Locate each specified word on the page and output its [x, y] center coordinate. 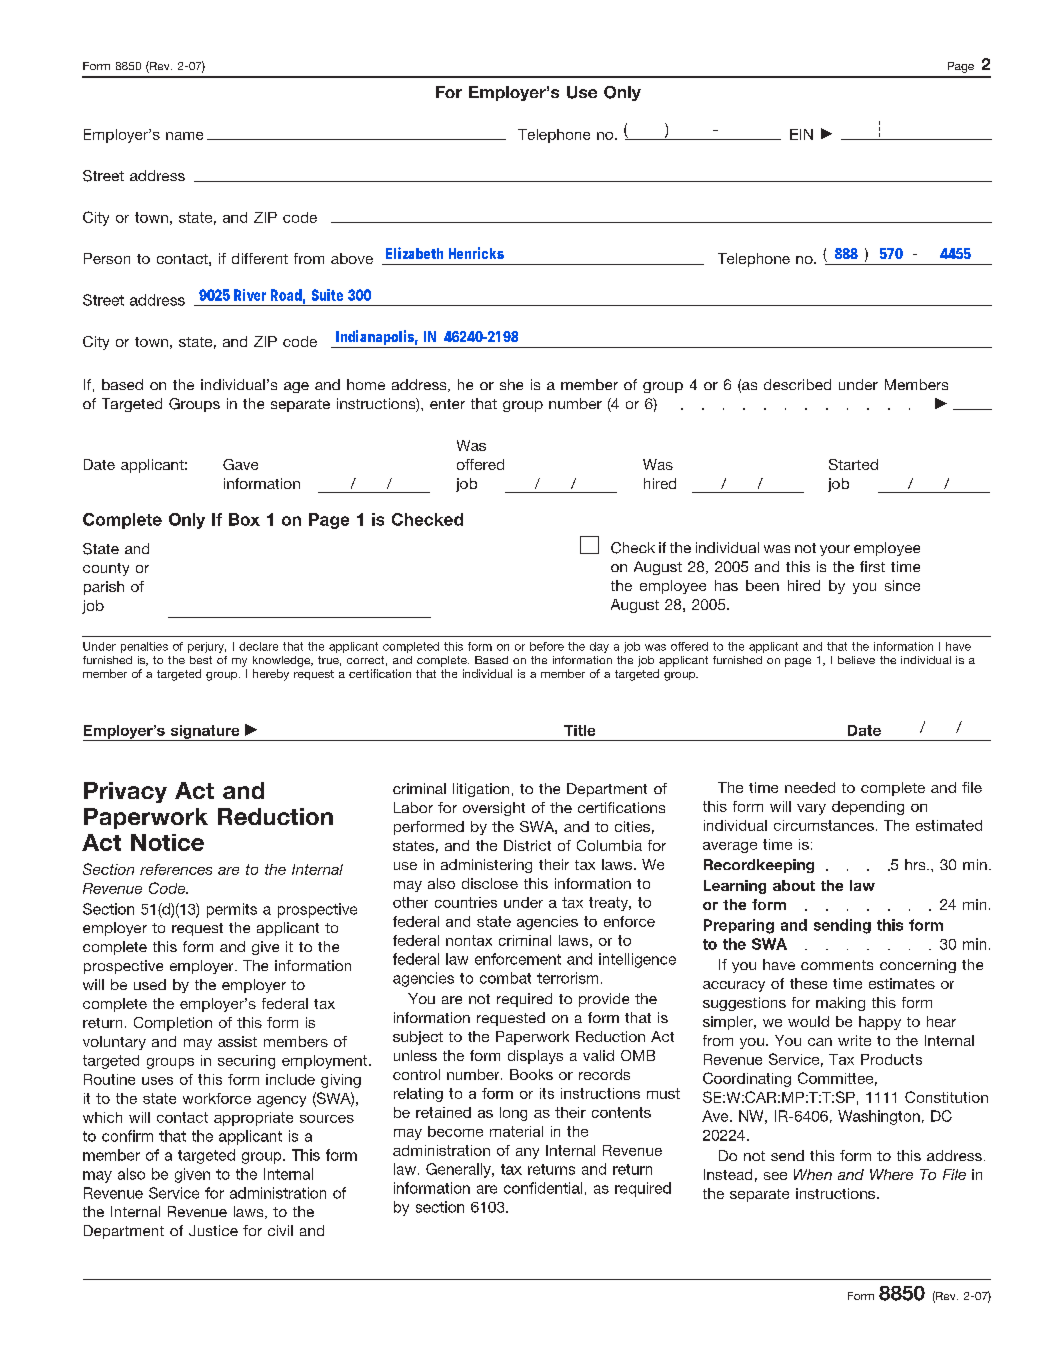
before [547, 646]
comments [837, 965]
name [184, 136]
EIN [801, 134]
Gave [240, 464]
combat [505, 978]
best [201, 660]
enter [447, 404]
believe [856, 660]
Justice [213, 1230]
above [352, 258]
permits [232, 910]
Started [853, 464]
